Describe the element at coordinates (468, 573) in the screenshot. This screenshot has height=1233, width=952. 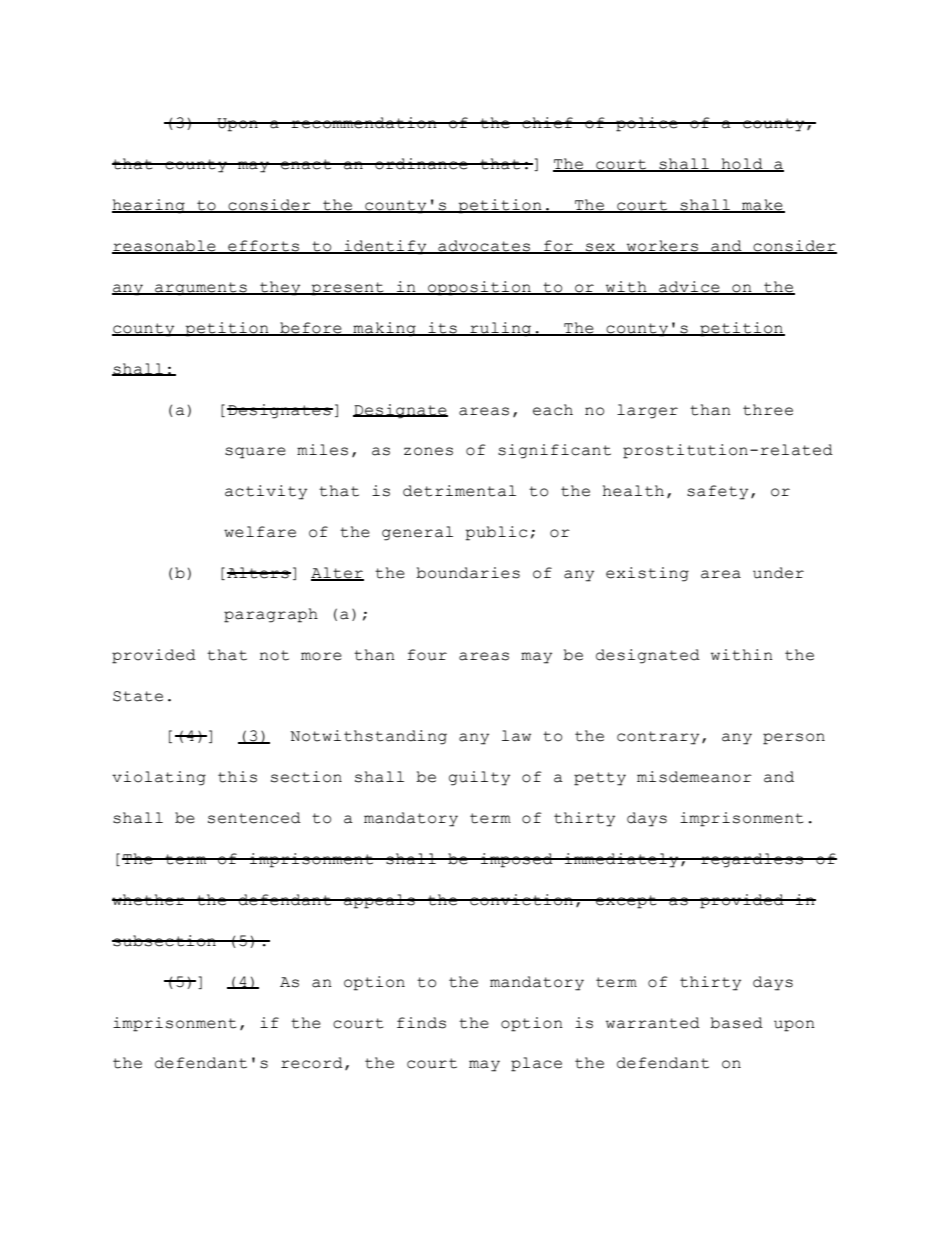
I see `boundaries` at that location.
